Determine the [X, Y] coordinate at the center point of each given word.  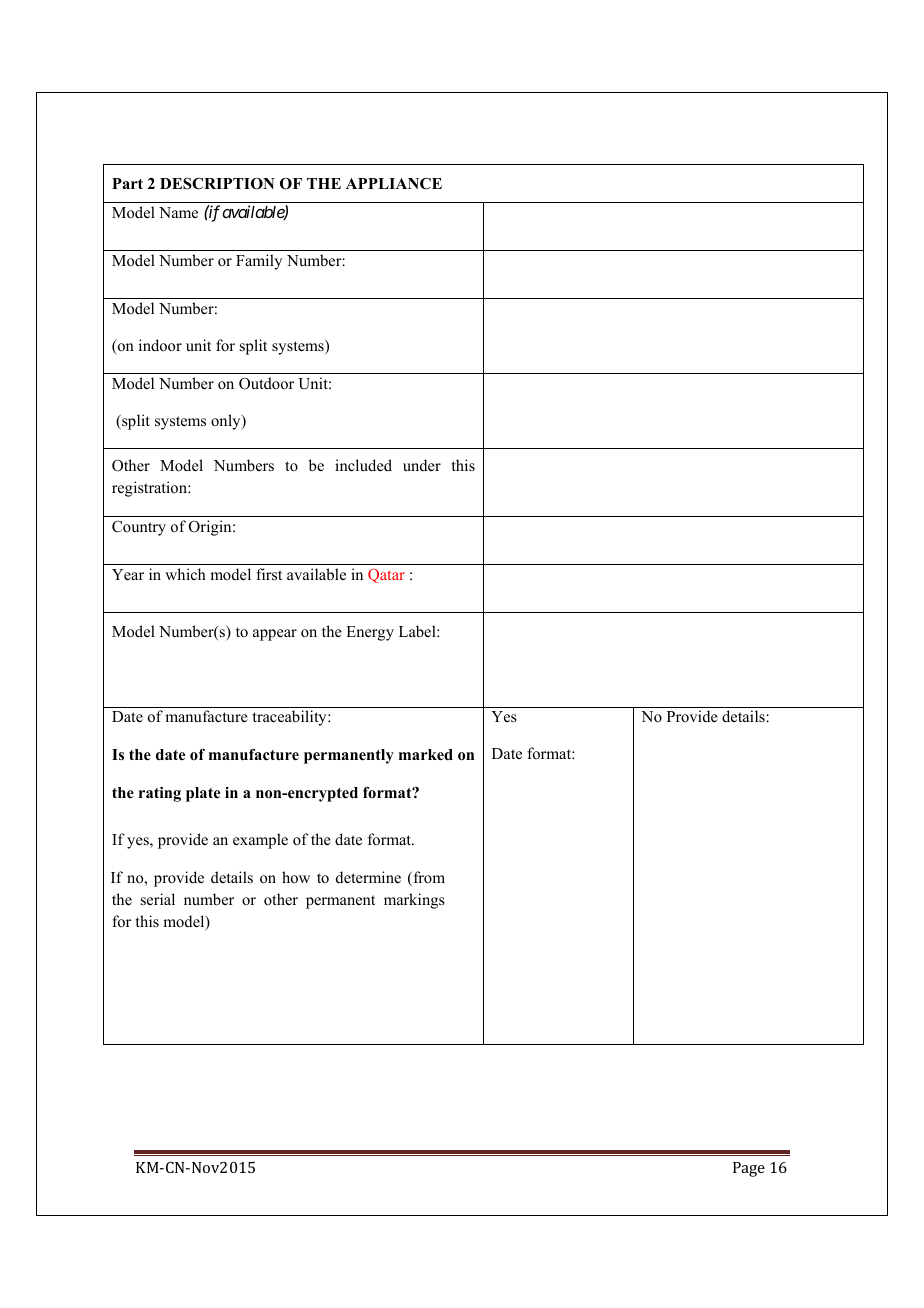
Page [749, 1169]
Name [178, 212]
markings [414, 901]
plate [203, 794]
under [422, 465]
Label [418, 631]
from [428, 878]
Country [139, 528]
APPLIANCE [394, 183]
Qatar [386, 576]
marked [426, 755]
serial [158, 899]
